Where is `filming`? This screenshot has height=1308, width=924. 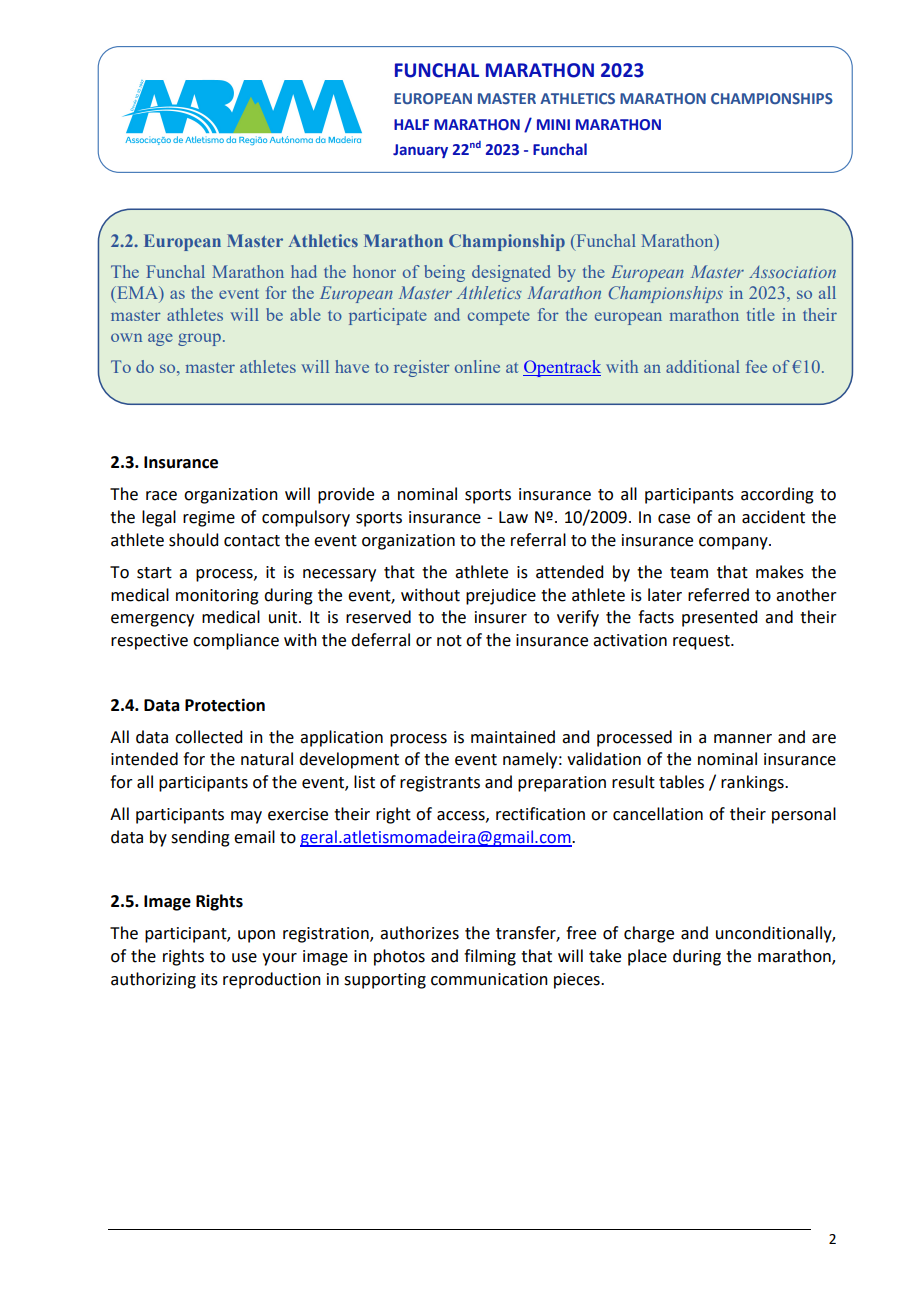
filming is located at coordinates (490, 957).
